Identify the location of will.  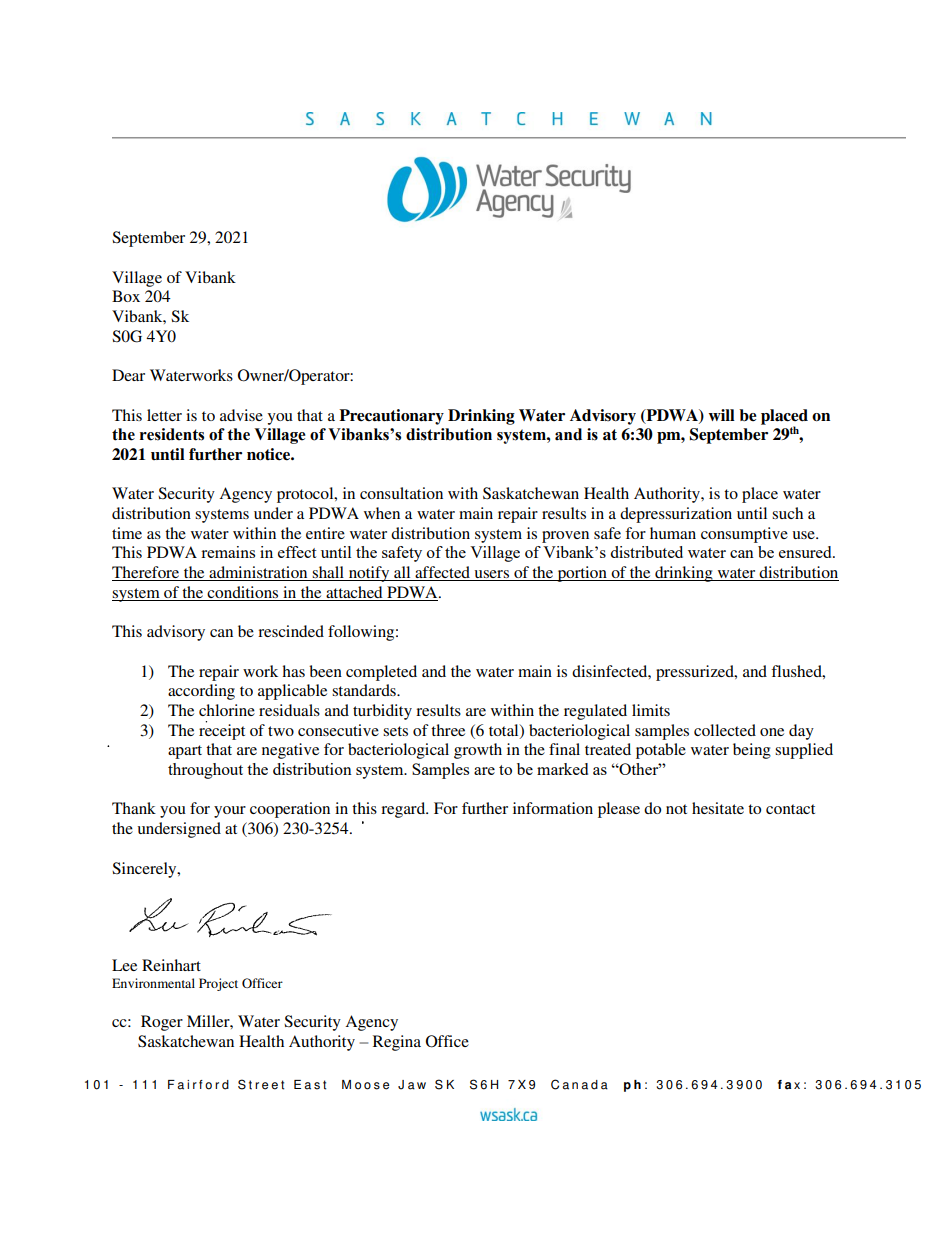
(722, 415).
